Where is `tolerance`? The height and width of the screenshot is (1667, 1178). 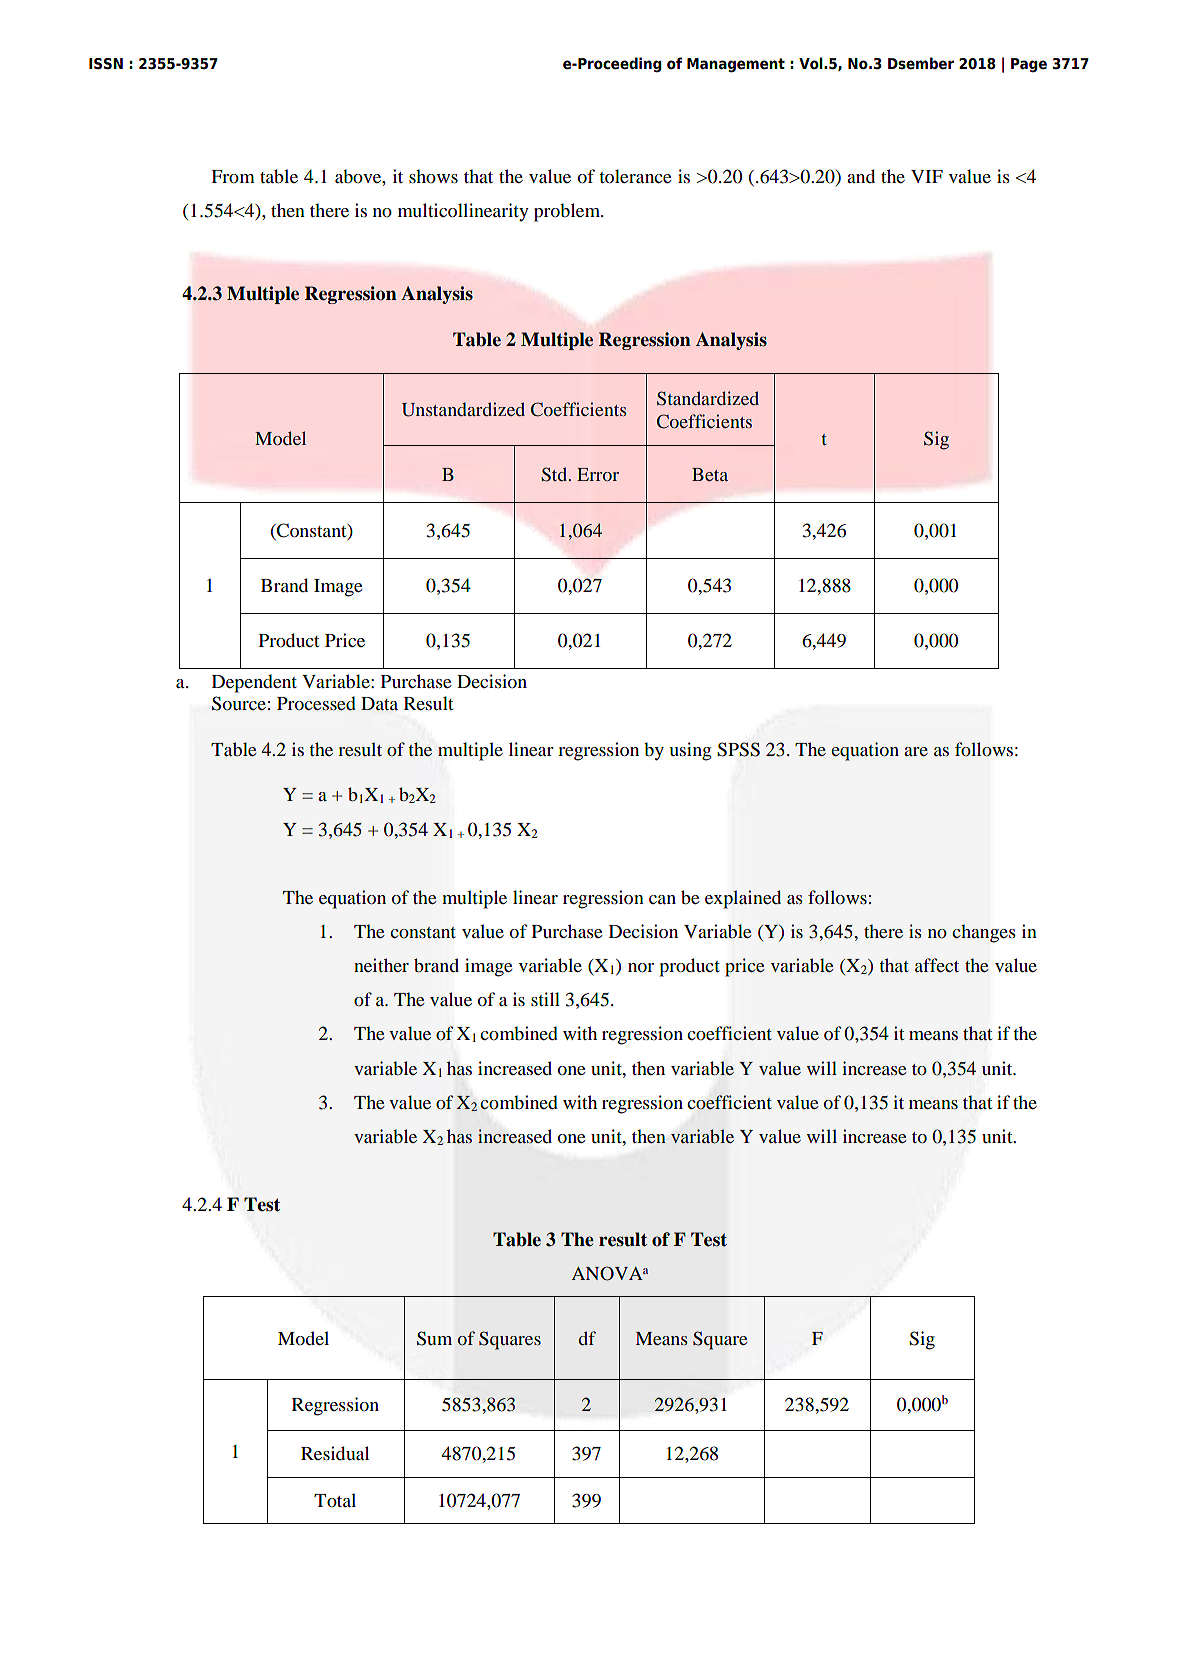
tolerance is located at coordinates (635, 176).
